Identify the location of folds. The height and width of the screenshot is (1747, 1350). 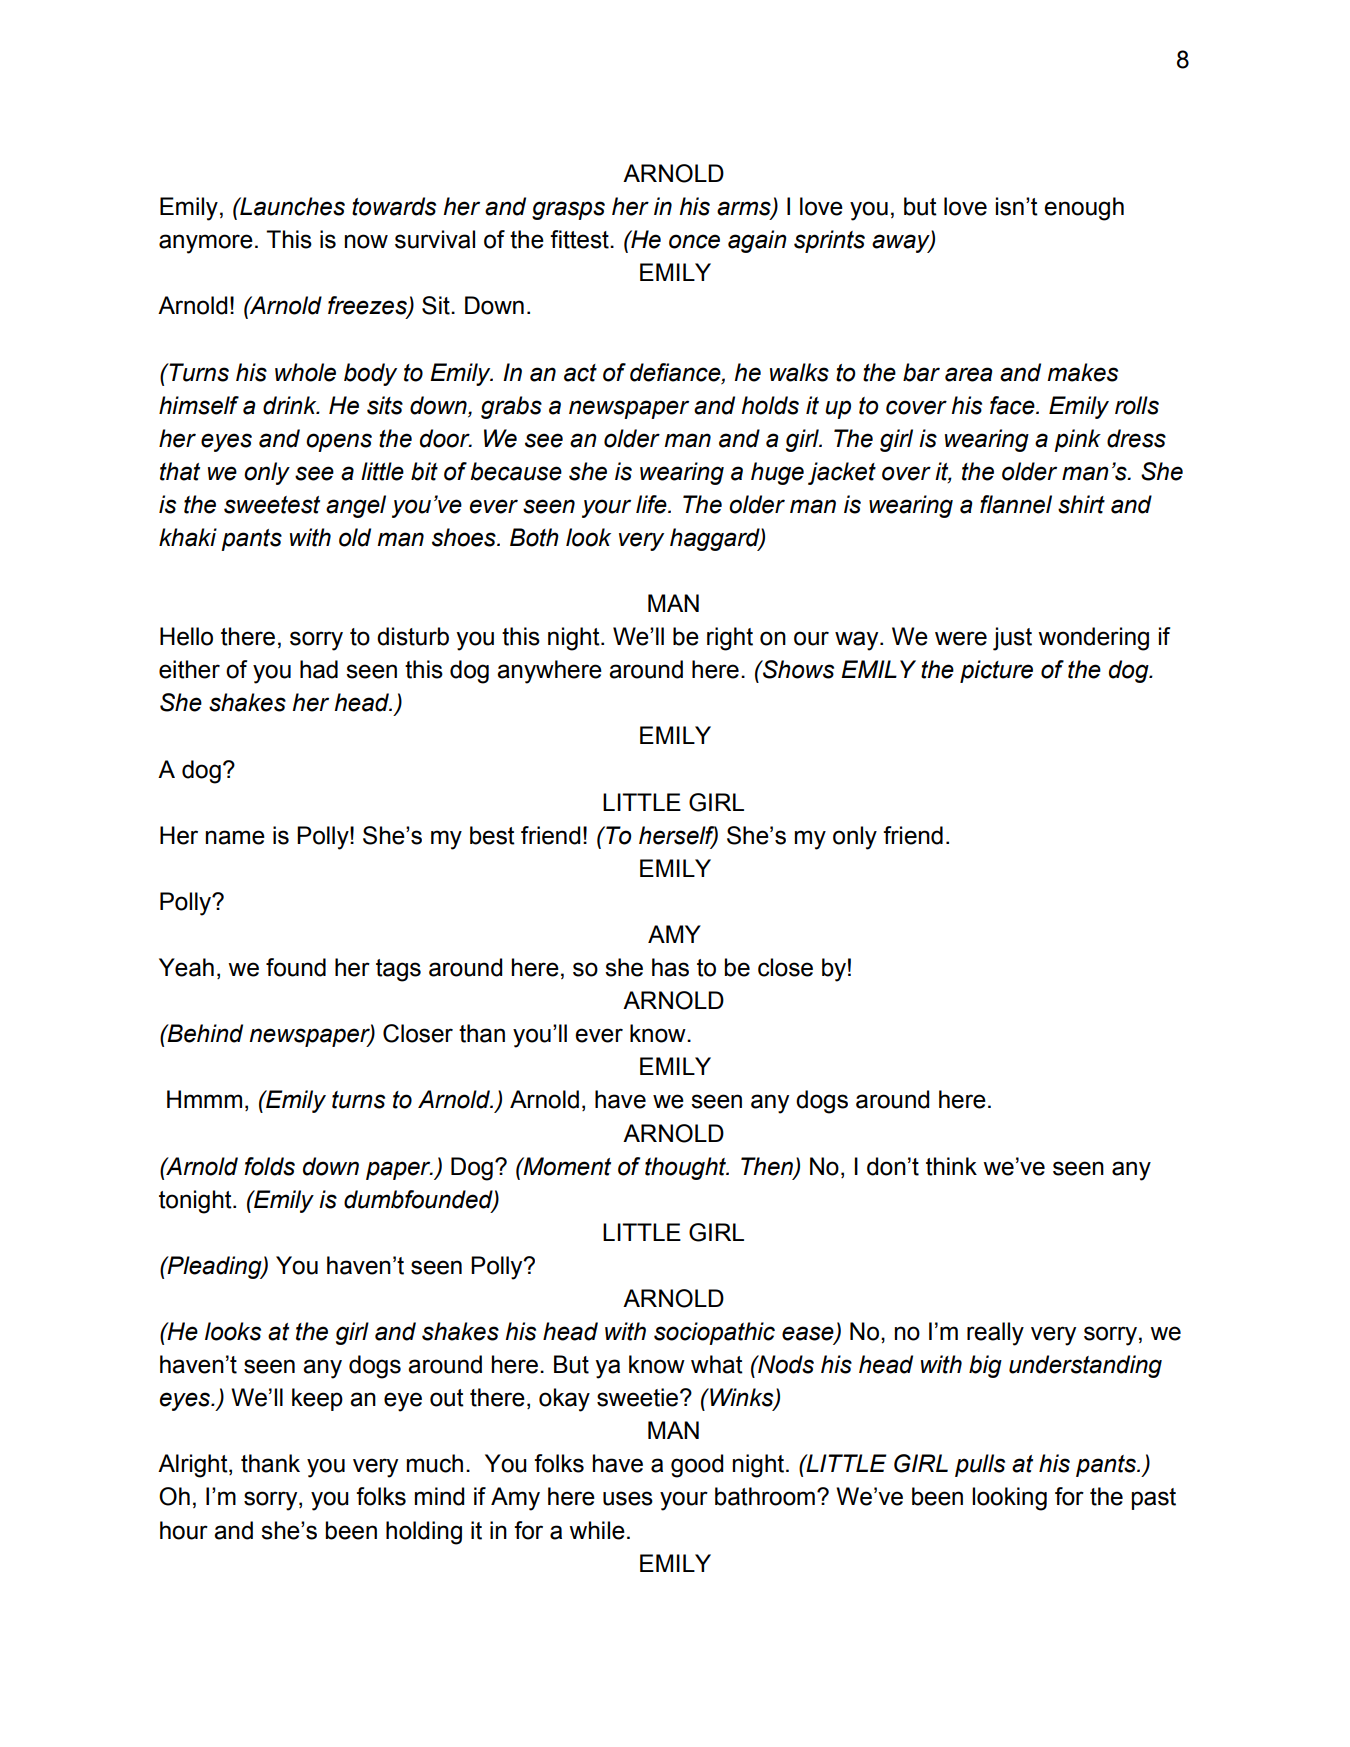
(269, 1166).
